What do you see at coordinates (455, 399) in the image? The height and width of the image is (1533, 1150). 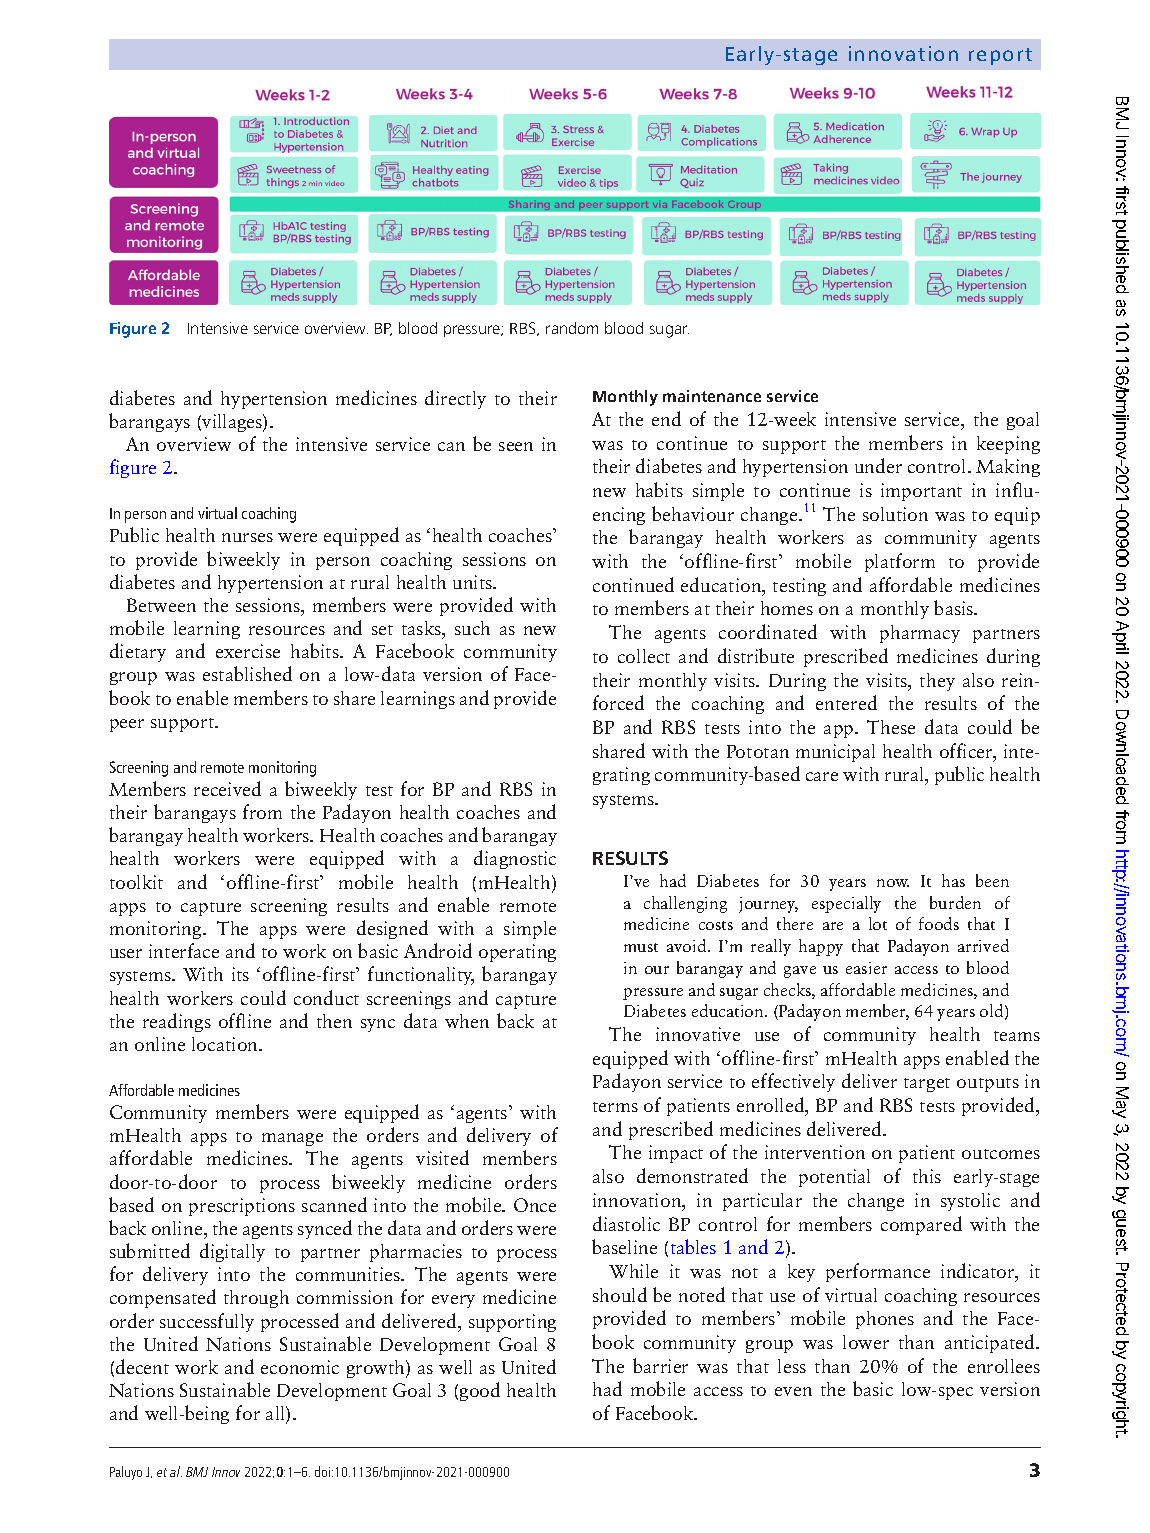 I see `directly` at bounding box center [455, 399].
